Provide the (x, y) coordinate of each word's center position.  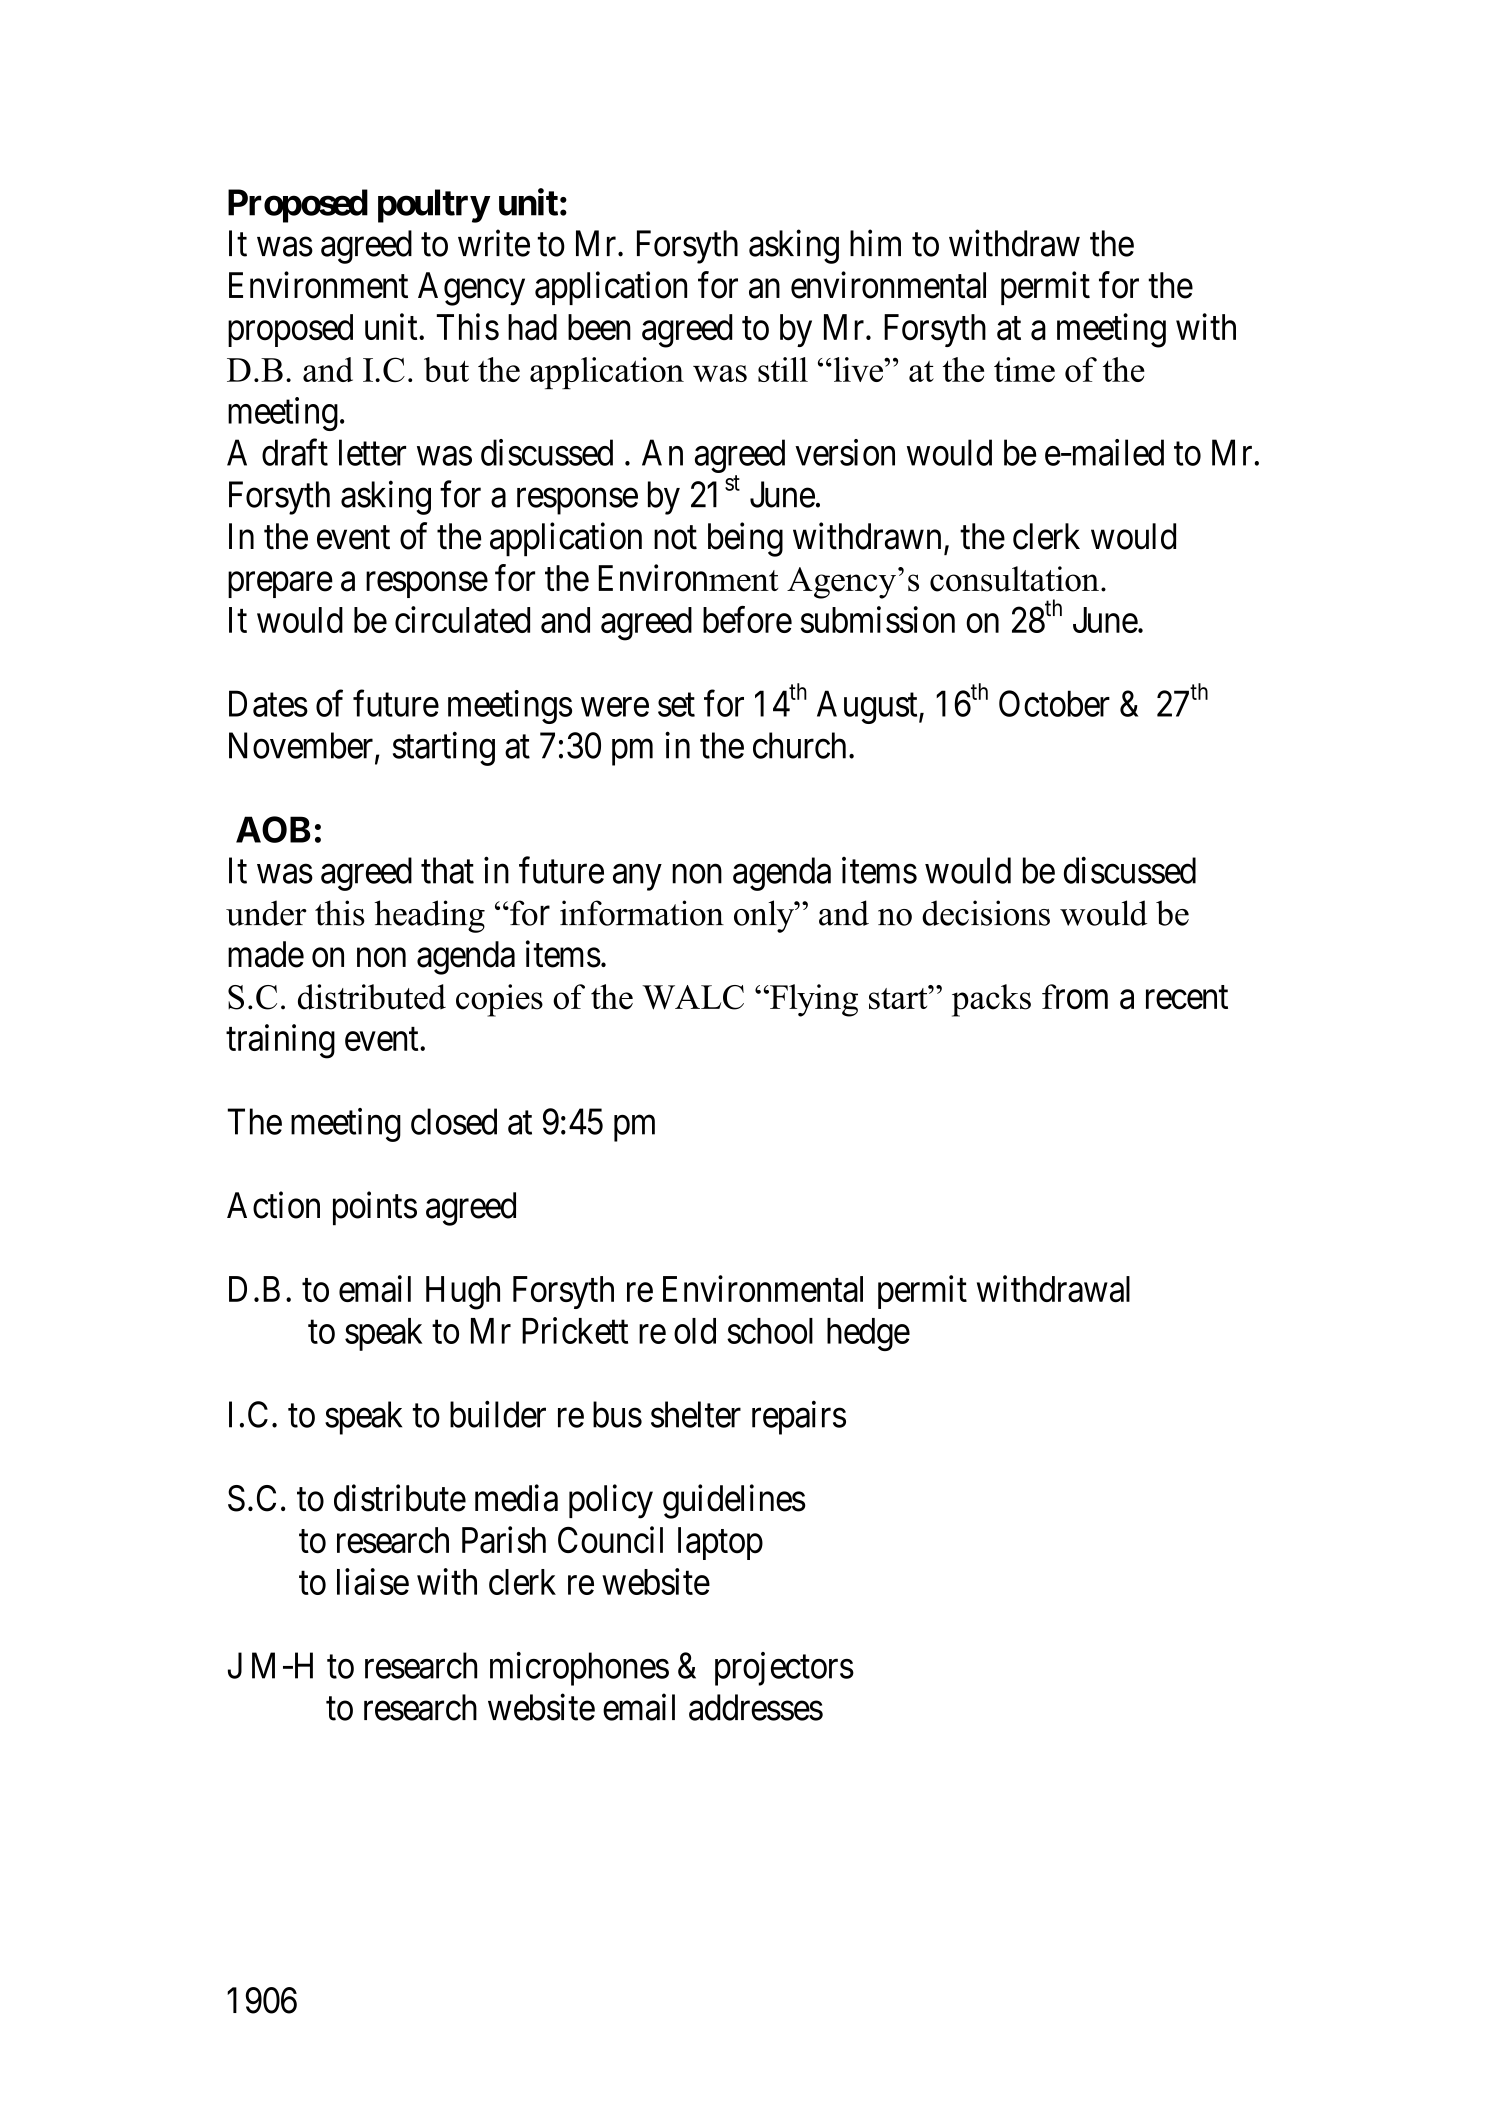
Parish (504, 1540)
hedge (868, 1334)
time (1024, 369)
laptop (720, 1543)
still (783, 369)
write (494, 243)
